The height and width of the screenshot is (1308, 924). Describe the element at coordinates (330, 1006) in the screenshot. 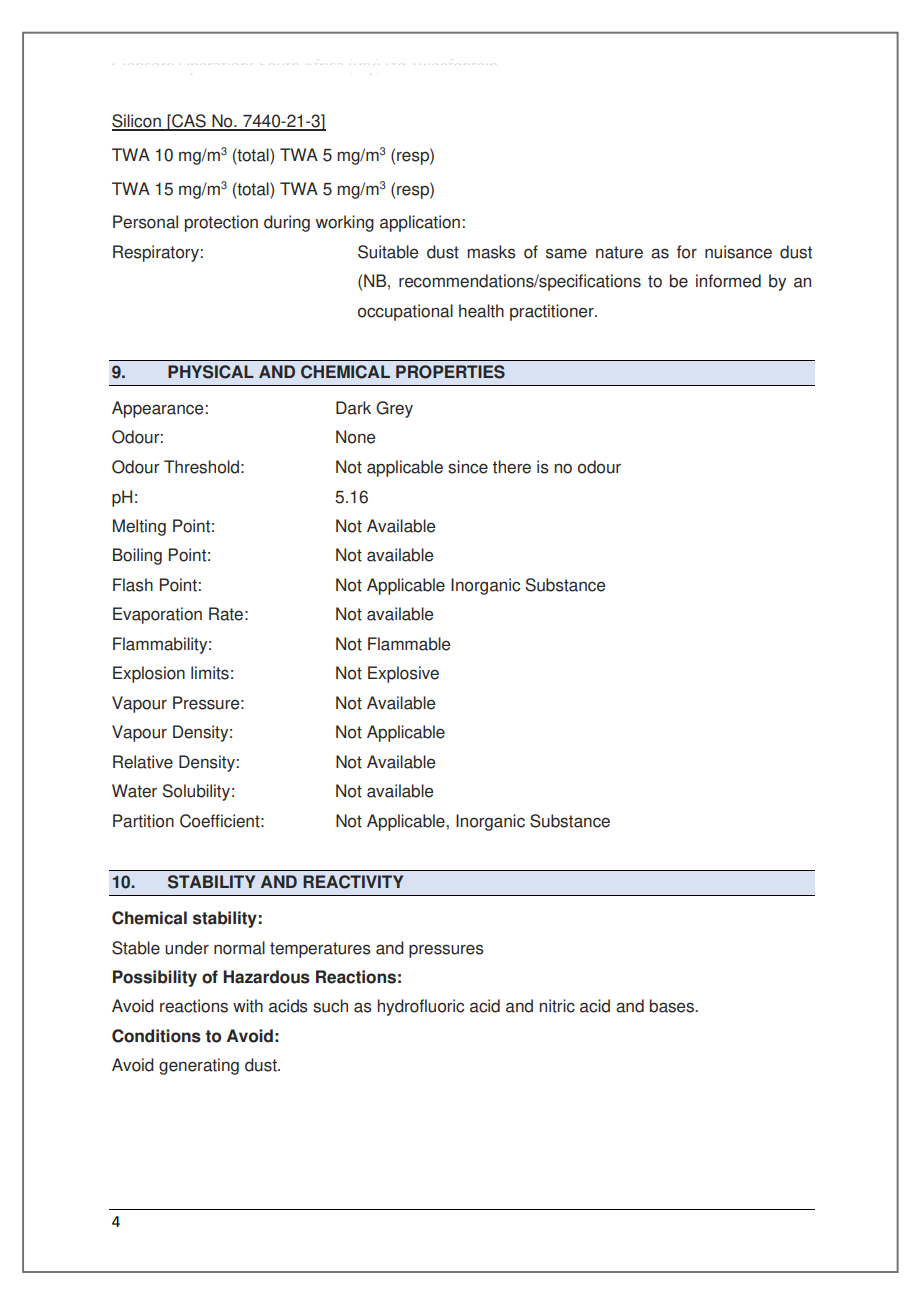

I see `such` at that location.
